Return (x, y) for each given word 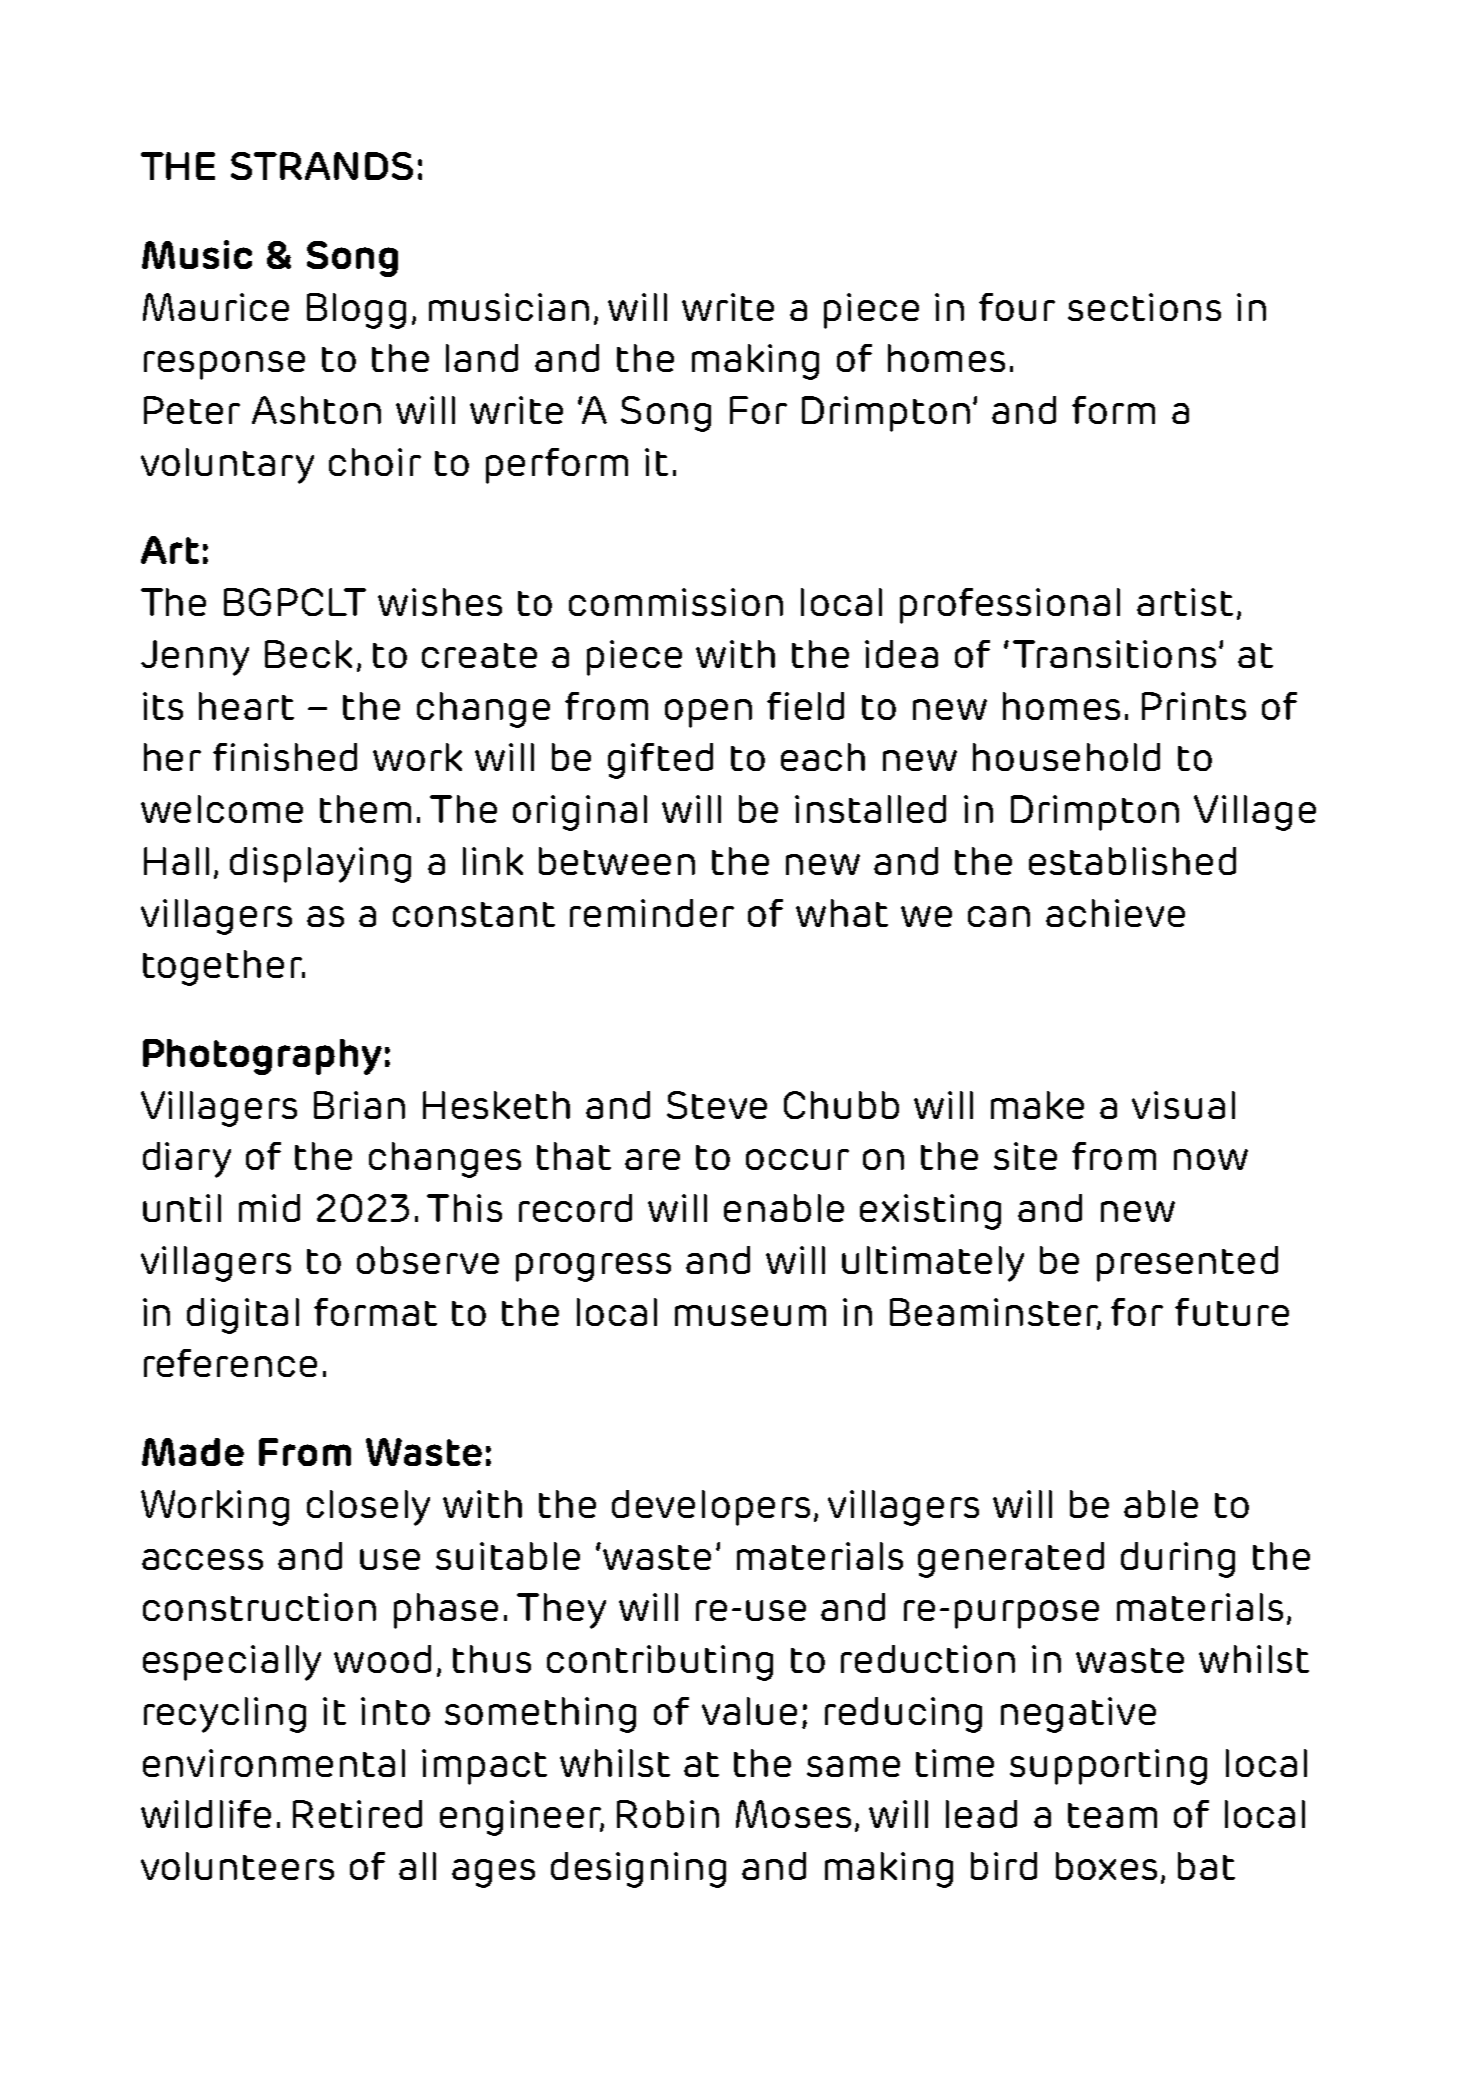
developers (711, 1508)
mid (269, 1208)
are (652, 1159)
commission (676, 602)
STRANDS (322, 166)
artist (1185, 602)
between (617, 861)
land (482, 358)
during (1178, 1560)
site (1025, 1156)
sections (1144, 307)
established (1132, 861)
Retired (357, 1814)
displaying (320, 865)
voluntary (227, 466)
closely (368, 1508)
